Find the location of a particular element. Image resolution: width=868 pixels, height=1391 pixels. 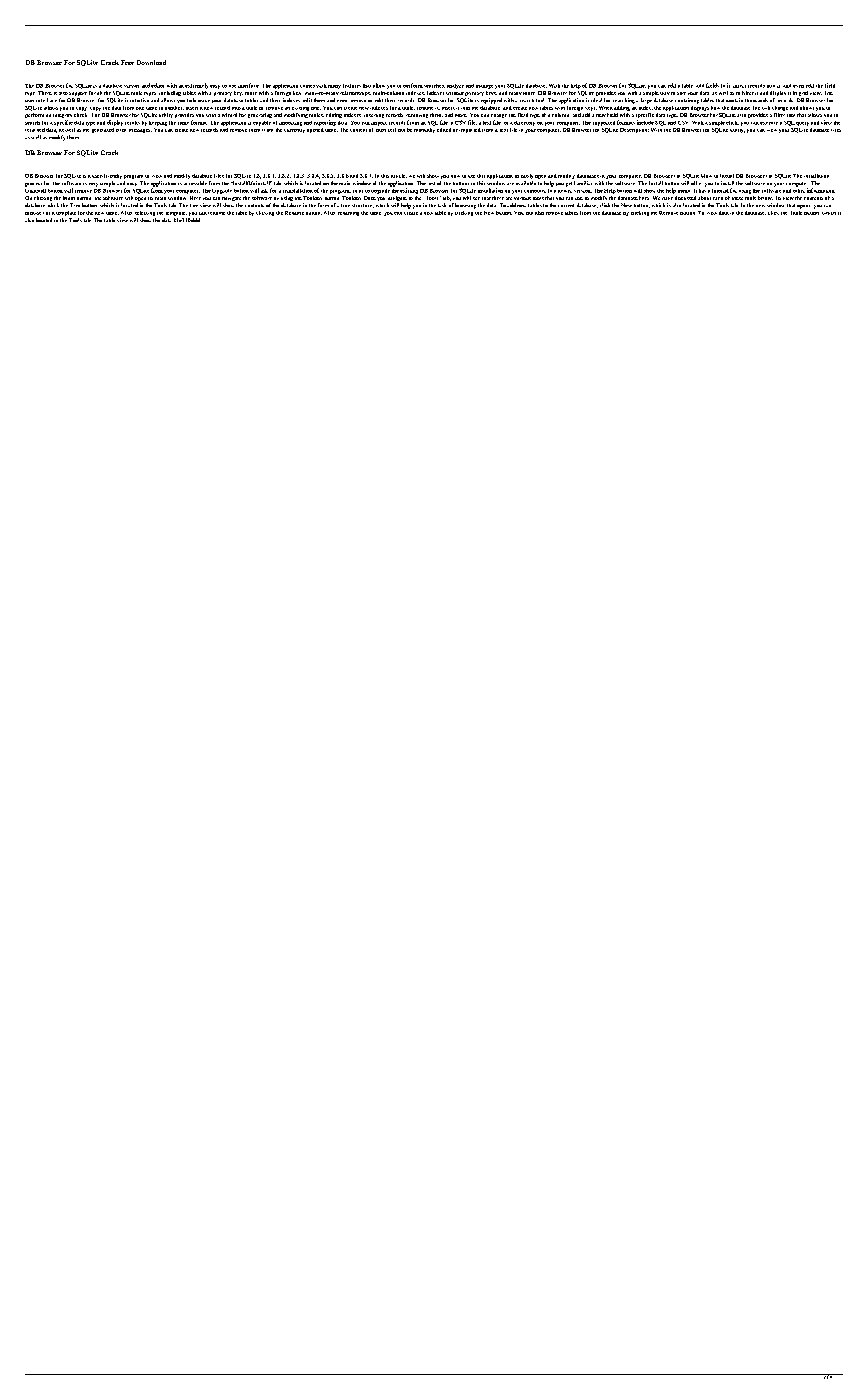

offer is located at coordinates (696, 183).
